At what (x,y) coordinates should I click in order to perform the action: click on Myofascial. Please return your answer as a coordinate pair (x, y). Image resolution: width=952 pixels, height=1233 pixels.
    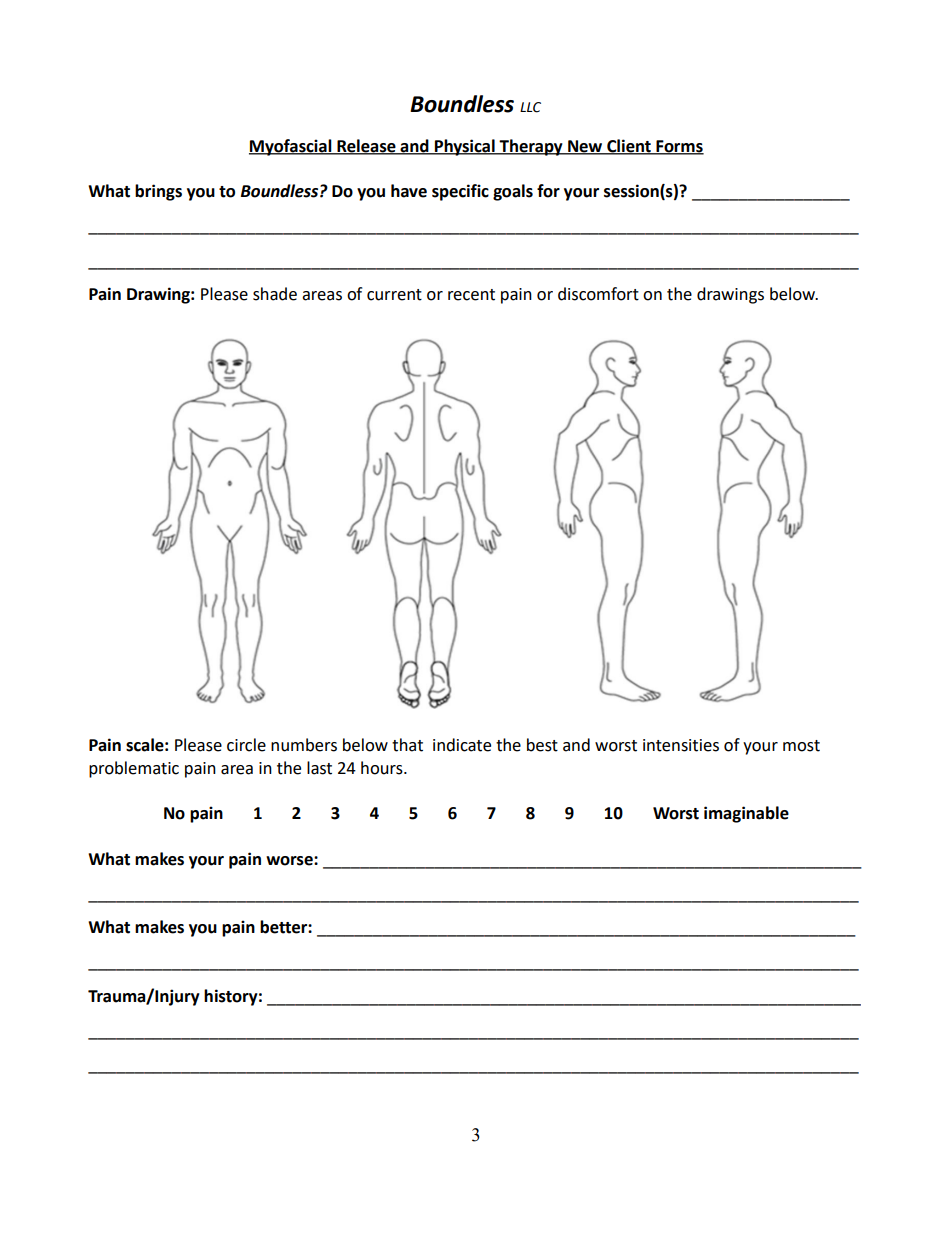
    Looking at the image, I should click on (291, 147).
